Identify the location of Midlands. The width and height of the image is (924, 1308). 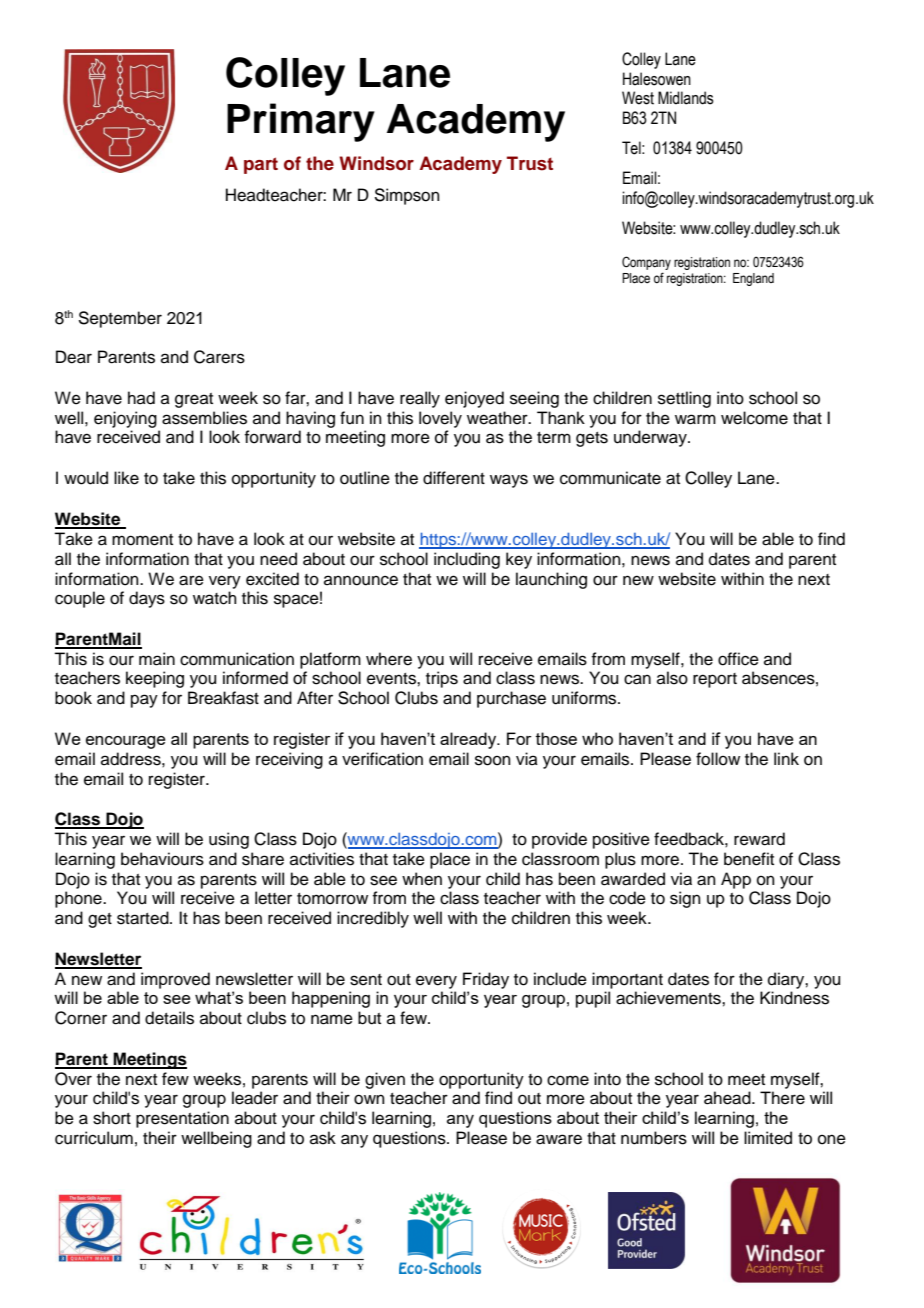
(686, 98).
